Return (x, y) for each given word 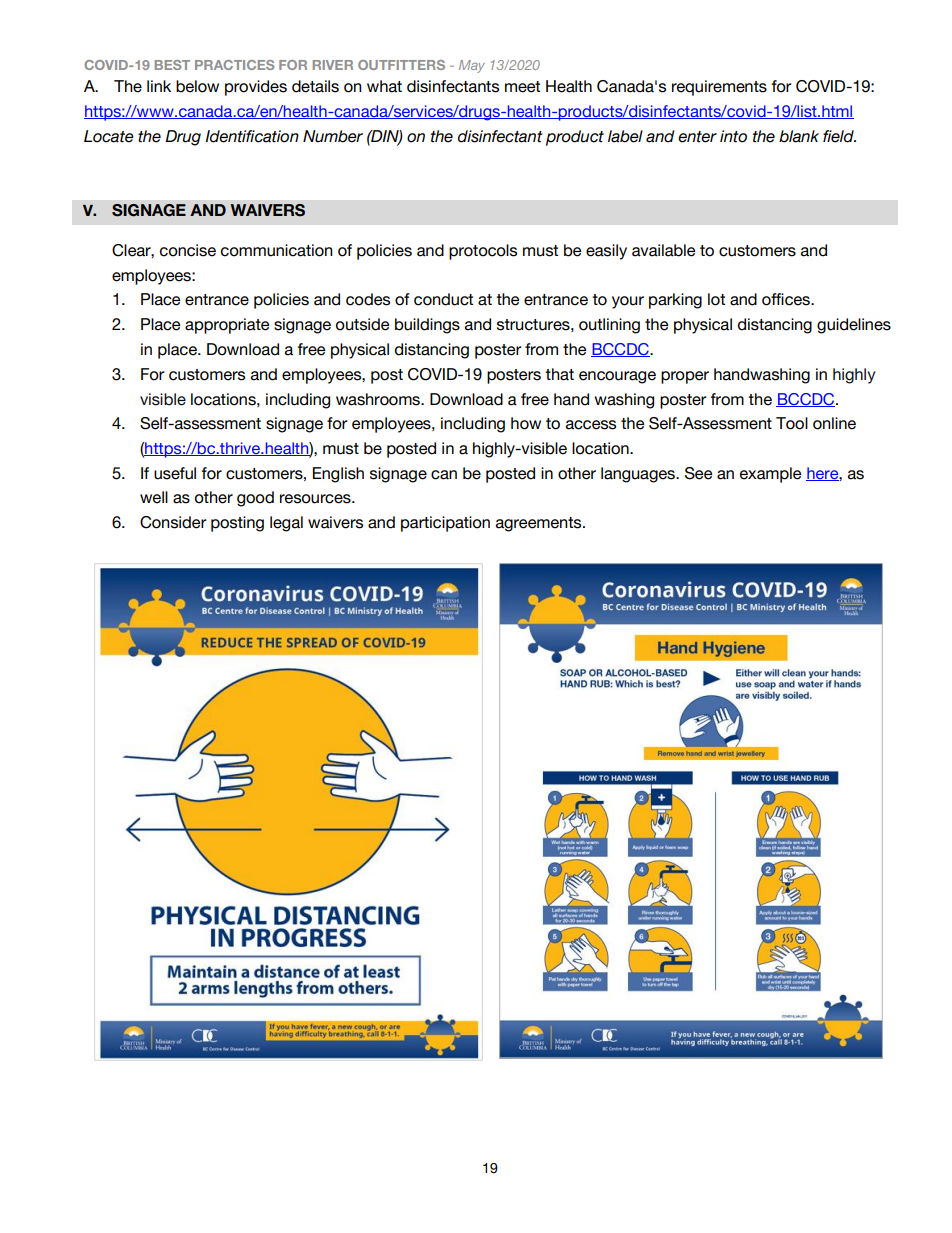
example (770, 475)
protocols (483, 252)
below (197, 86)
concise (188, 250)
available (663, 250)
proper (685, 377)
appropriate (227, 326)
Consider (173, 522)
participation (445, 524)
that (559, 374)
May (472, 66)
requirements (719, 88)
